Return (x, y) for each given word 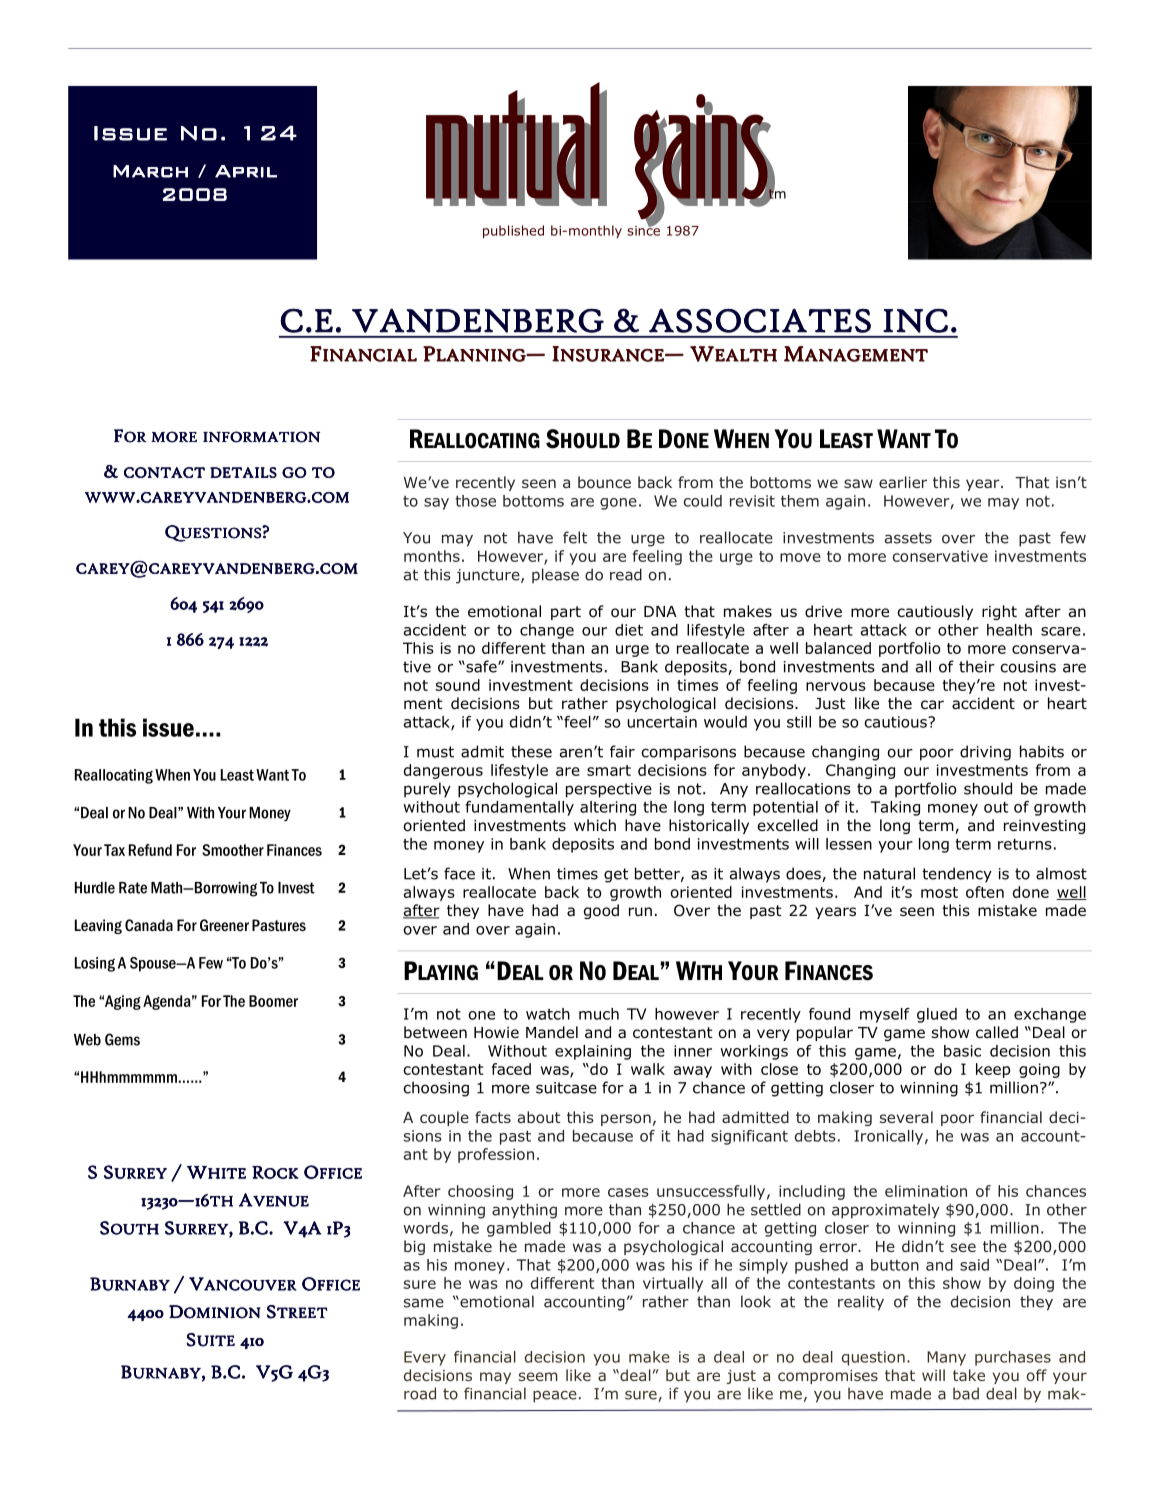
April (246, 171)
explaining (593, 1052)
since (643, 229)
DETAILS (243, 472)
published (513, 231)
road (420, 1393)
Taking (895, 808)
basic (962, 1051)
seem (538, 1376)
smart (609, 770)
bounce (604, 482)
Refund (150, 850)
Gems (122, 1039)
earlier (903, 482)
